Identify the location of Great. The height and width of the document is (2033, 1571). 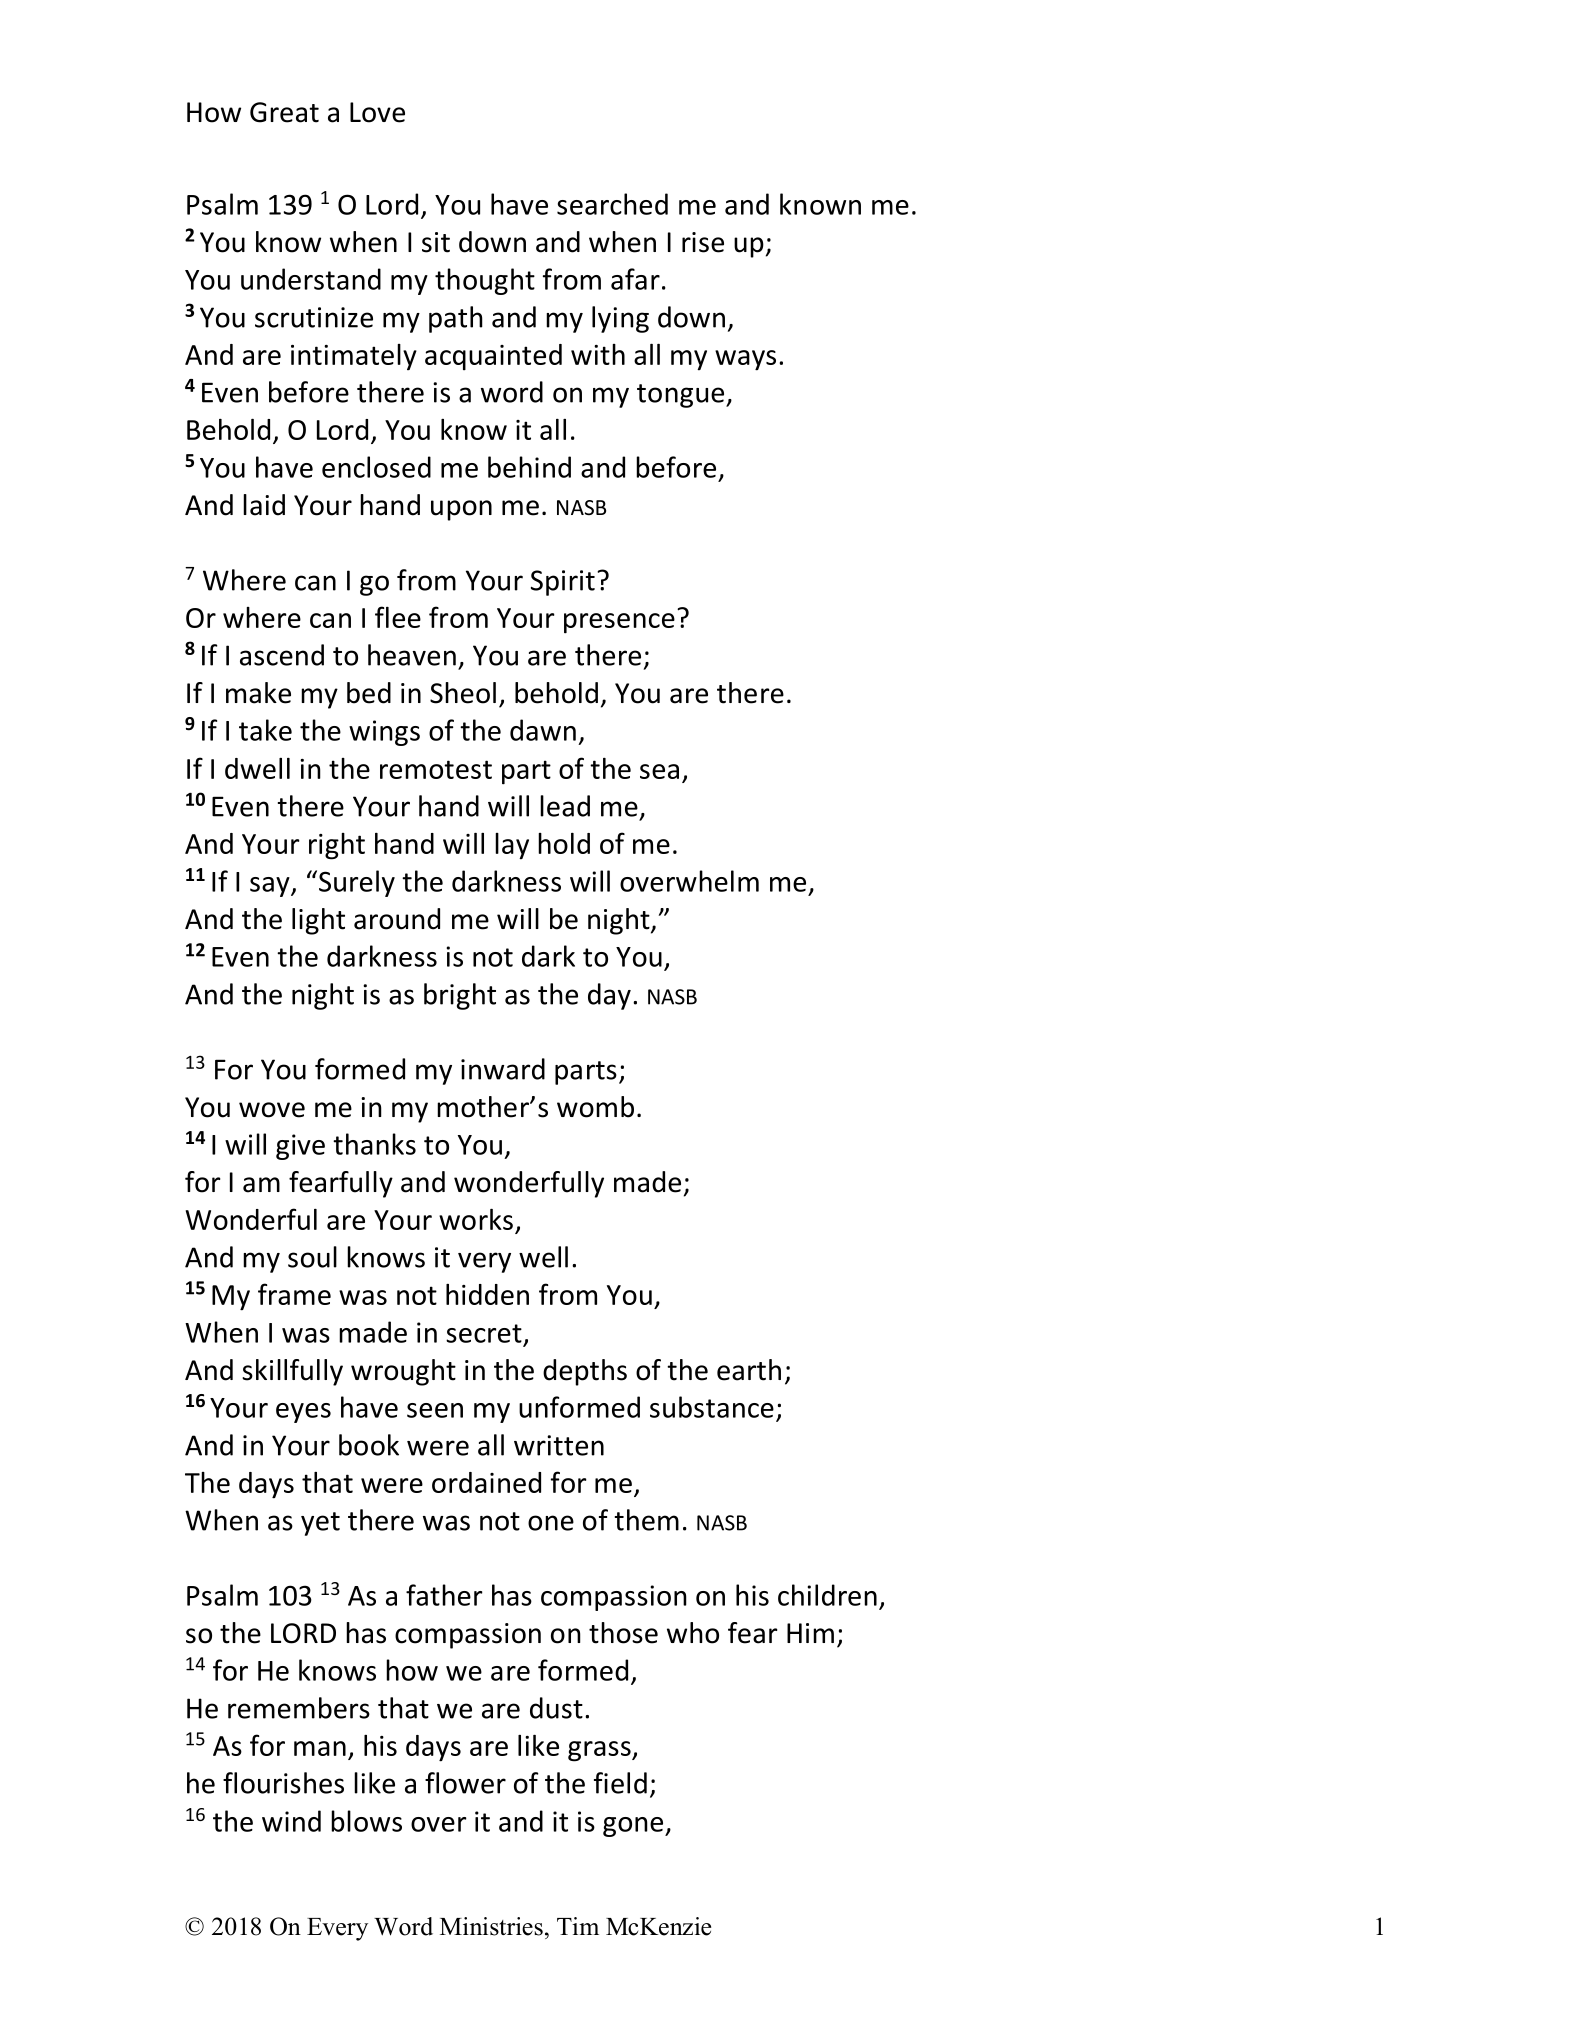
(284, 112).
